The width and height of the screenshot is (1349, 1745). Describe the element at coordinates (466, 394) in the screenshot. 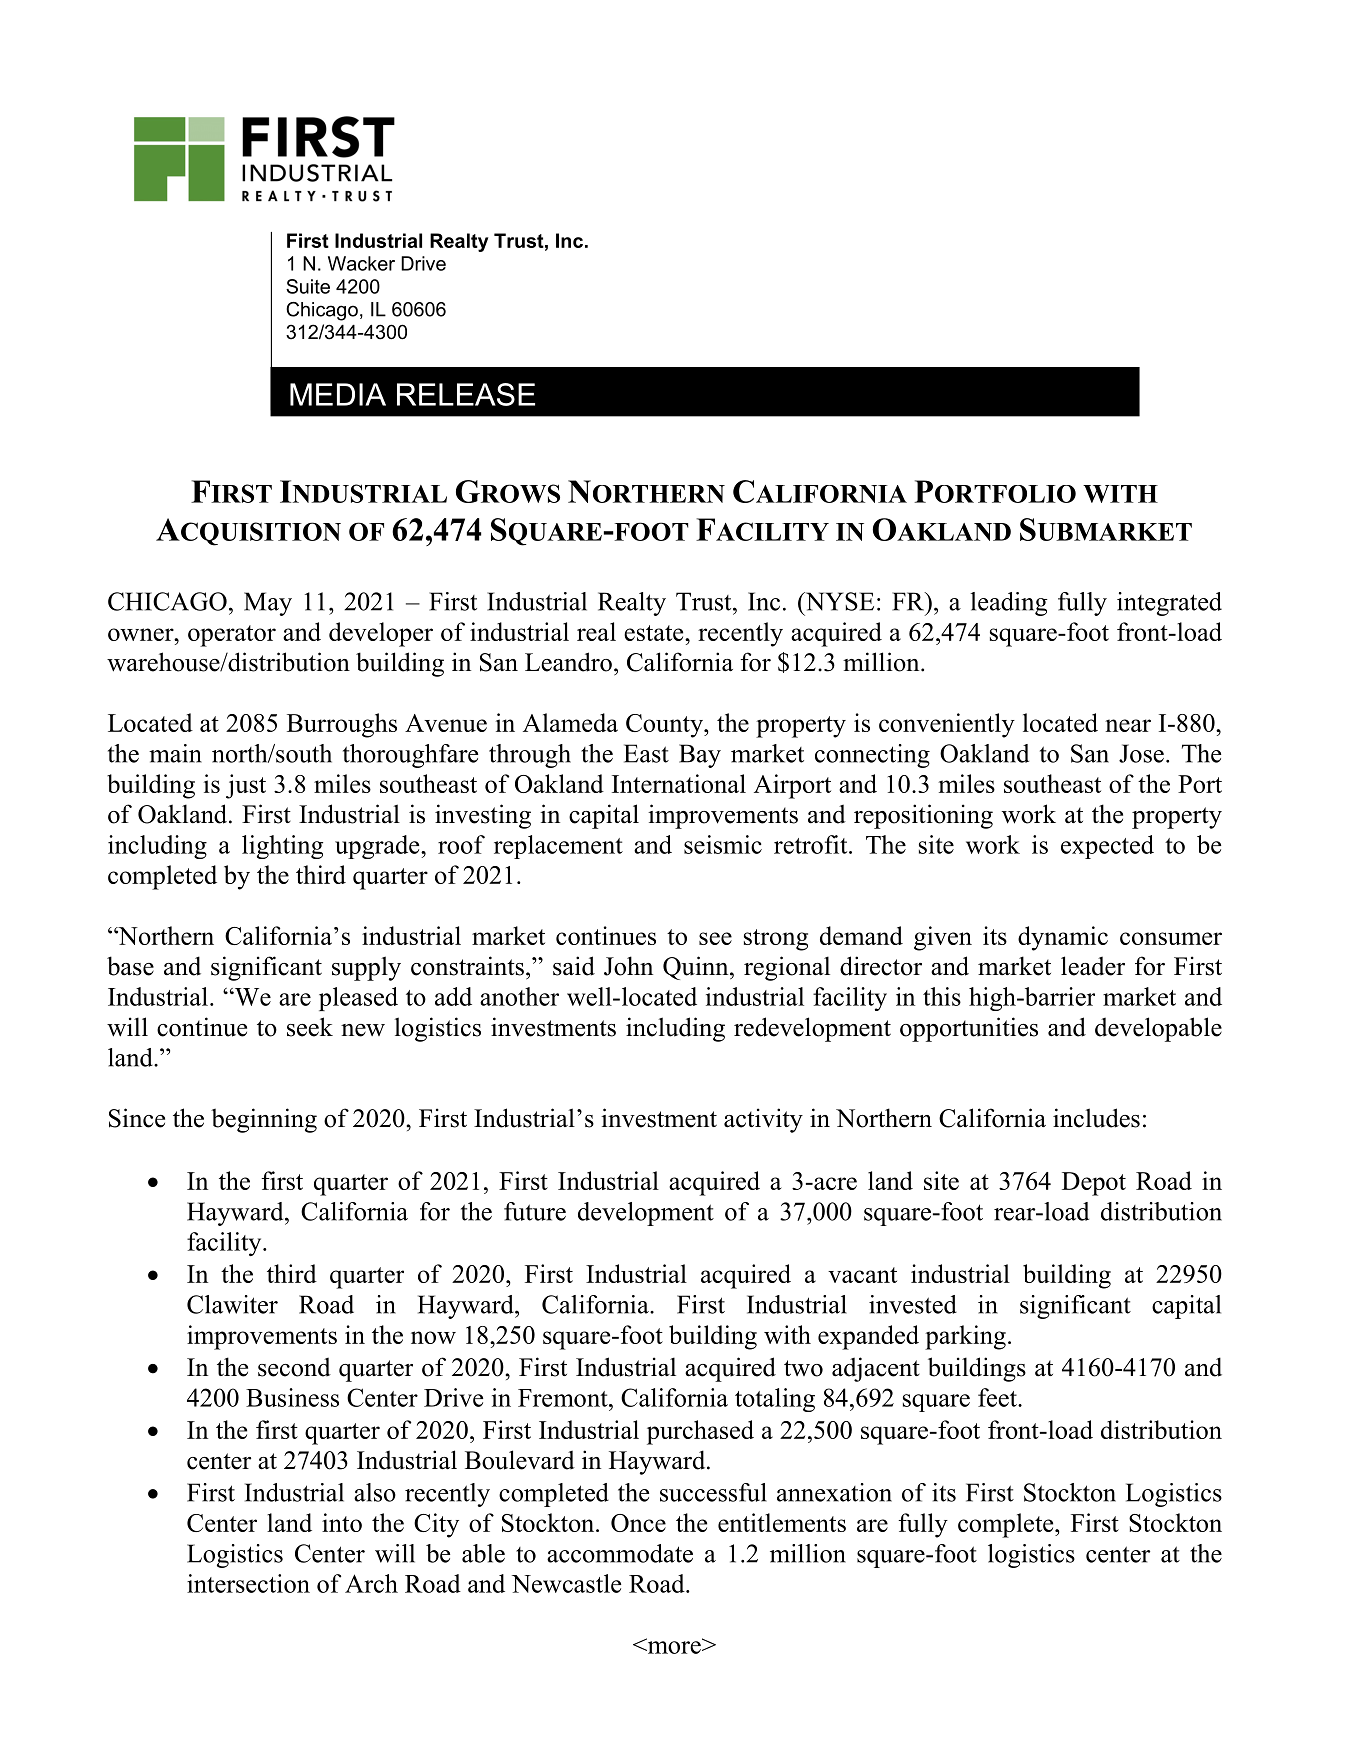

I see `RELEASE` at that location.
